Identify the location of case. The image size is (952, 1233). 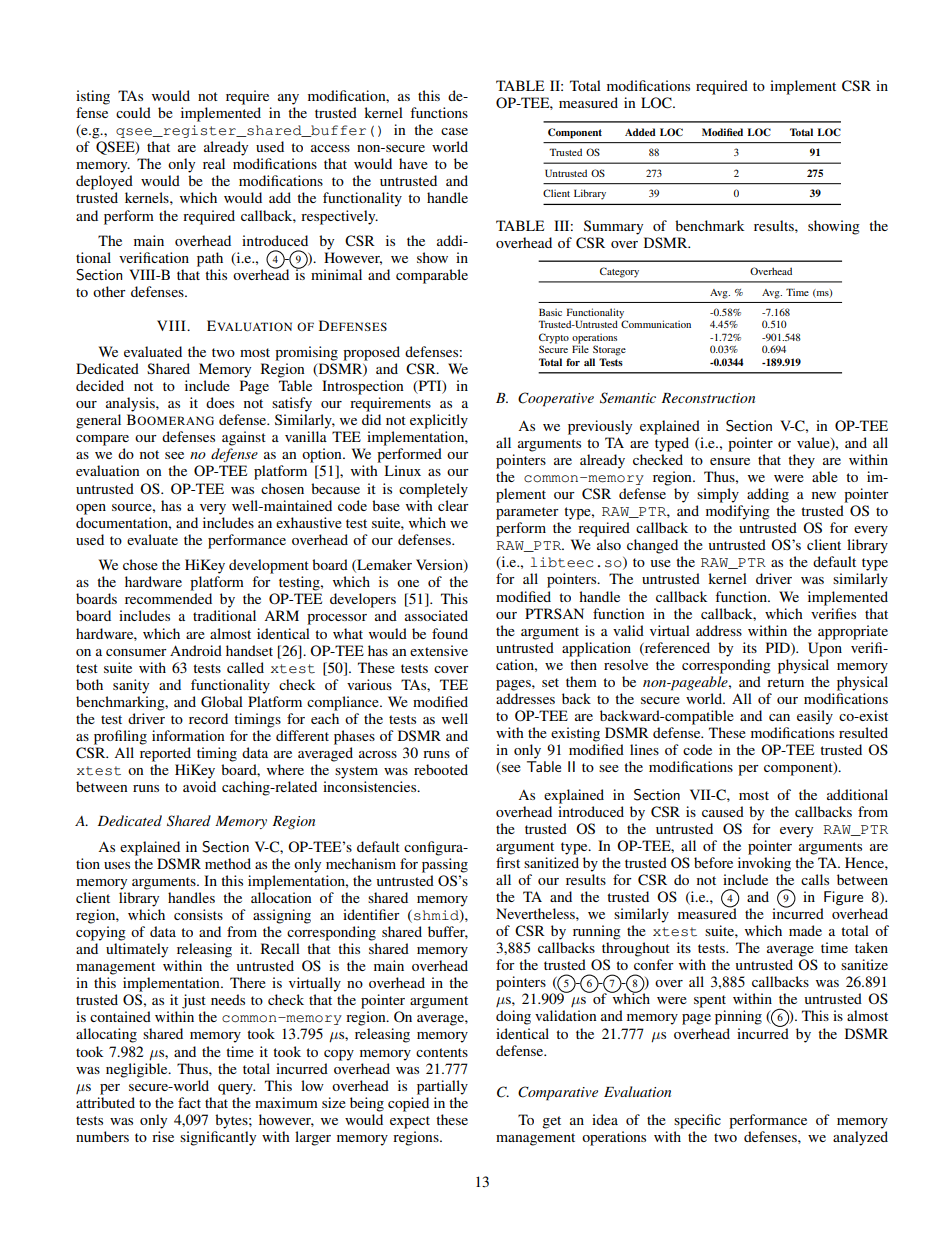
(454, 131).
